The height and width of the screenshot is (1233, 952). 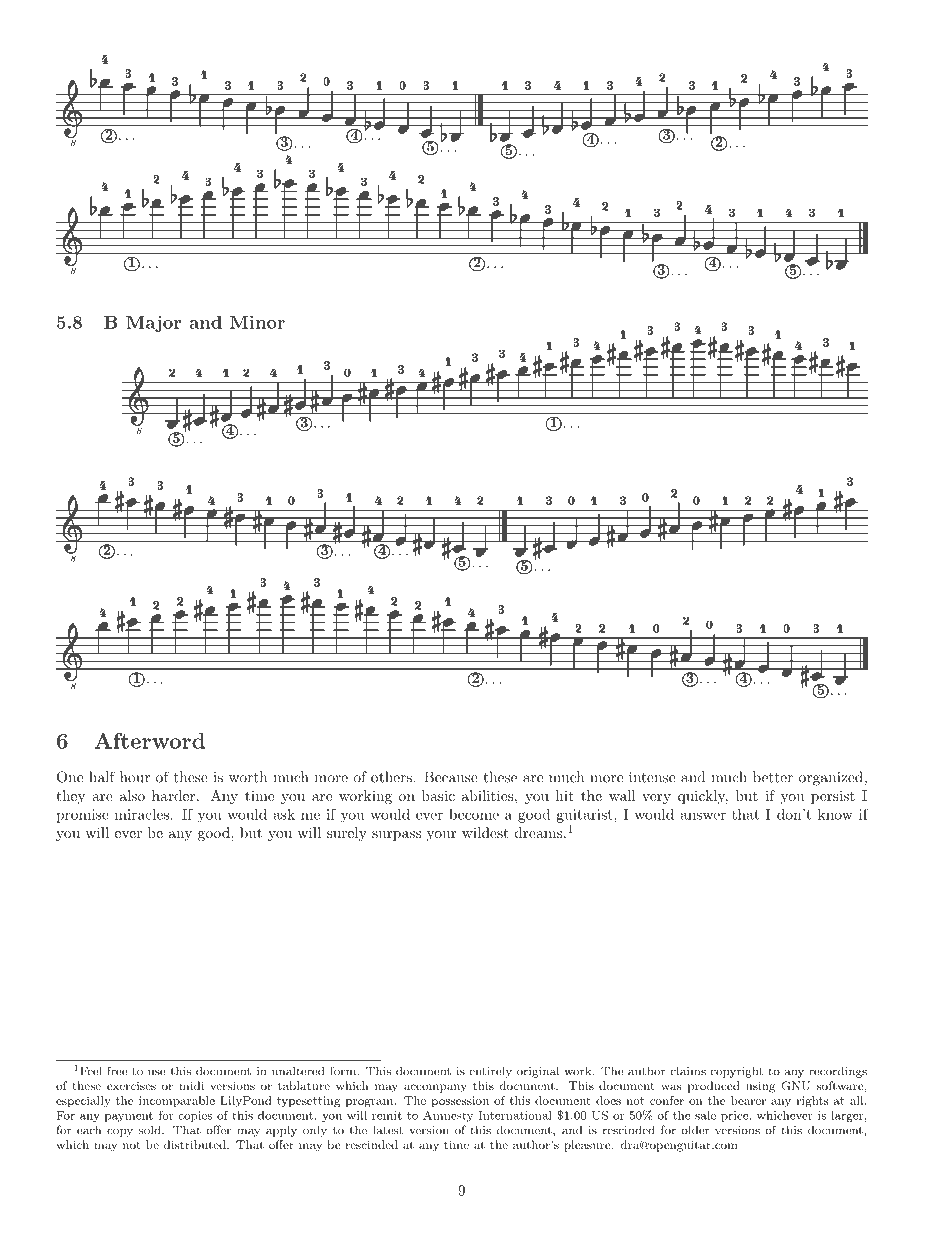 What do you see at coordinates (652, 777) in the screenshot?
I see `intense` at bounding box center [652, 777].
